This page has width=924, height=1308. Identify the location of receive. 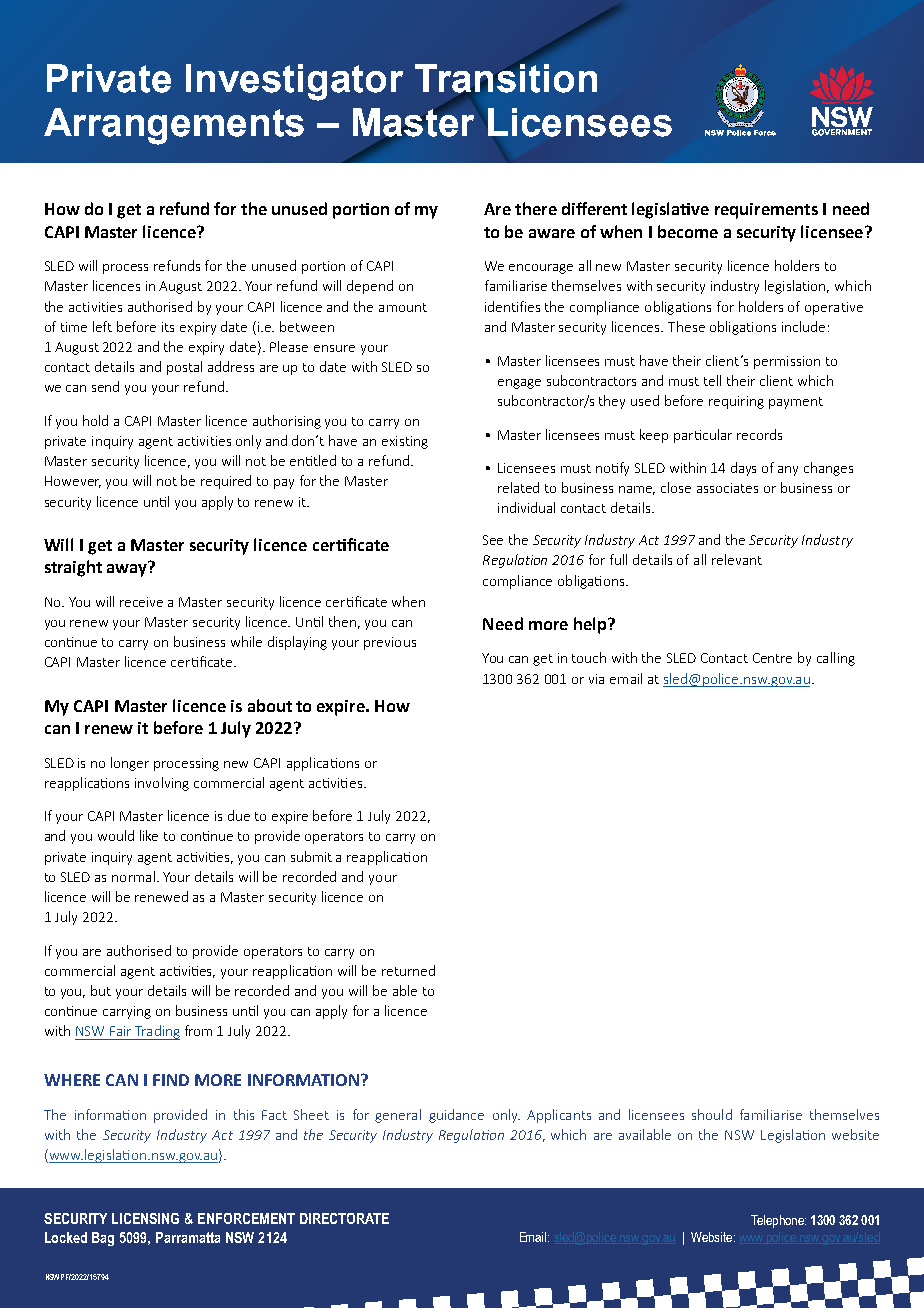
(141, 602).
